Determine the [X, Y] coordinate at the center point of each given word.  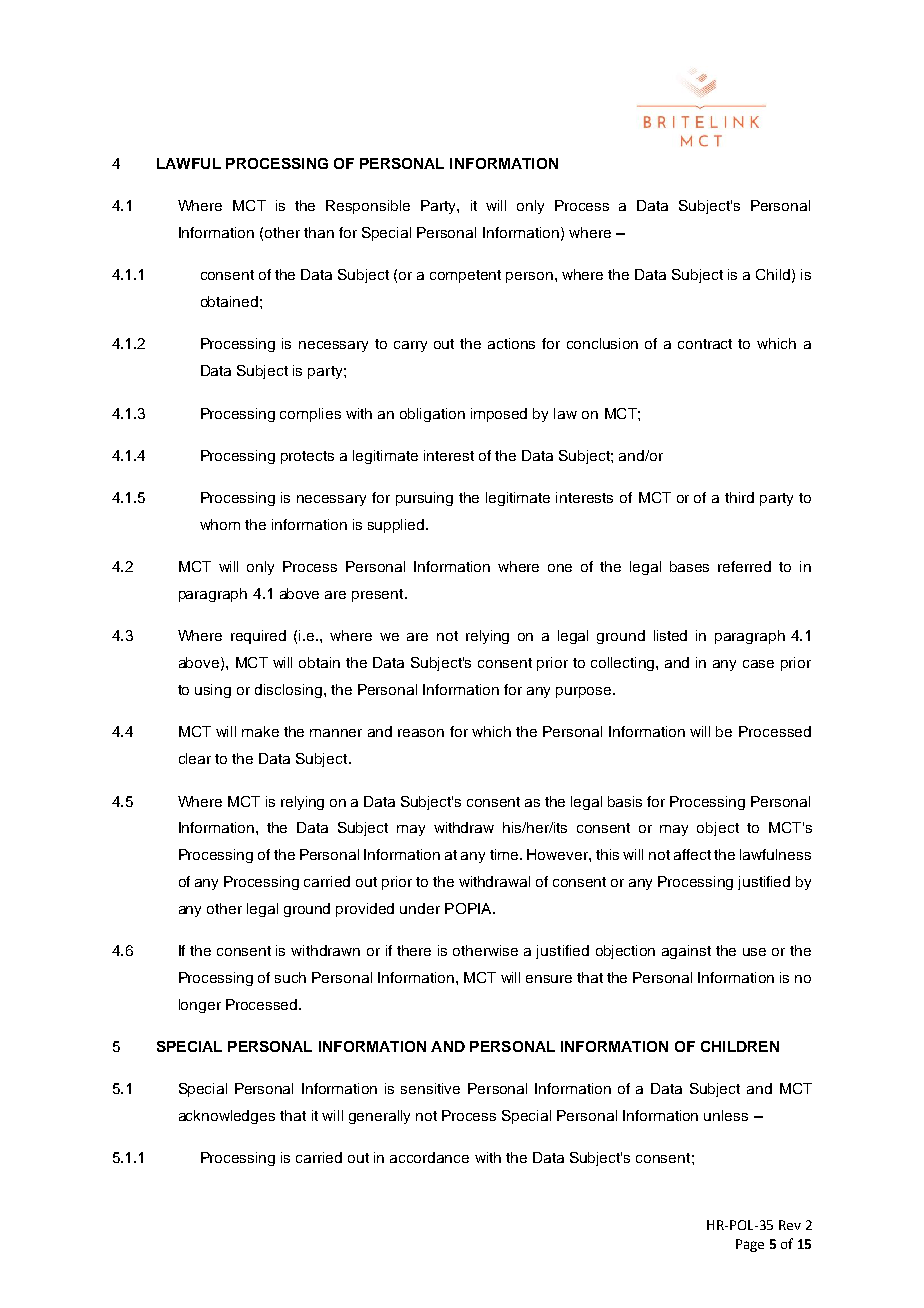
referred [744, 566]
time [505, 854]
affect [692, 854]
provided [365, 910]
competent [465, 276]
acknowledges [227, 1117]
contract [705, 344]
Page [750, 1245]
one [560, 568]
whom [220, 524]
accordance [429, 1157]
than [319, 232]
